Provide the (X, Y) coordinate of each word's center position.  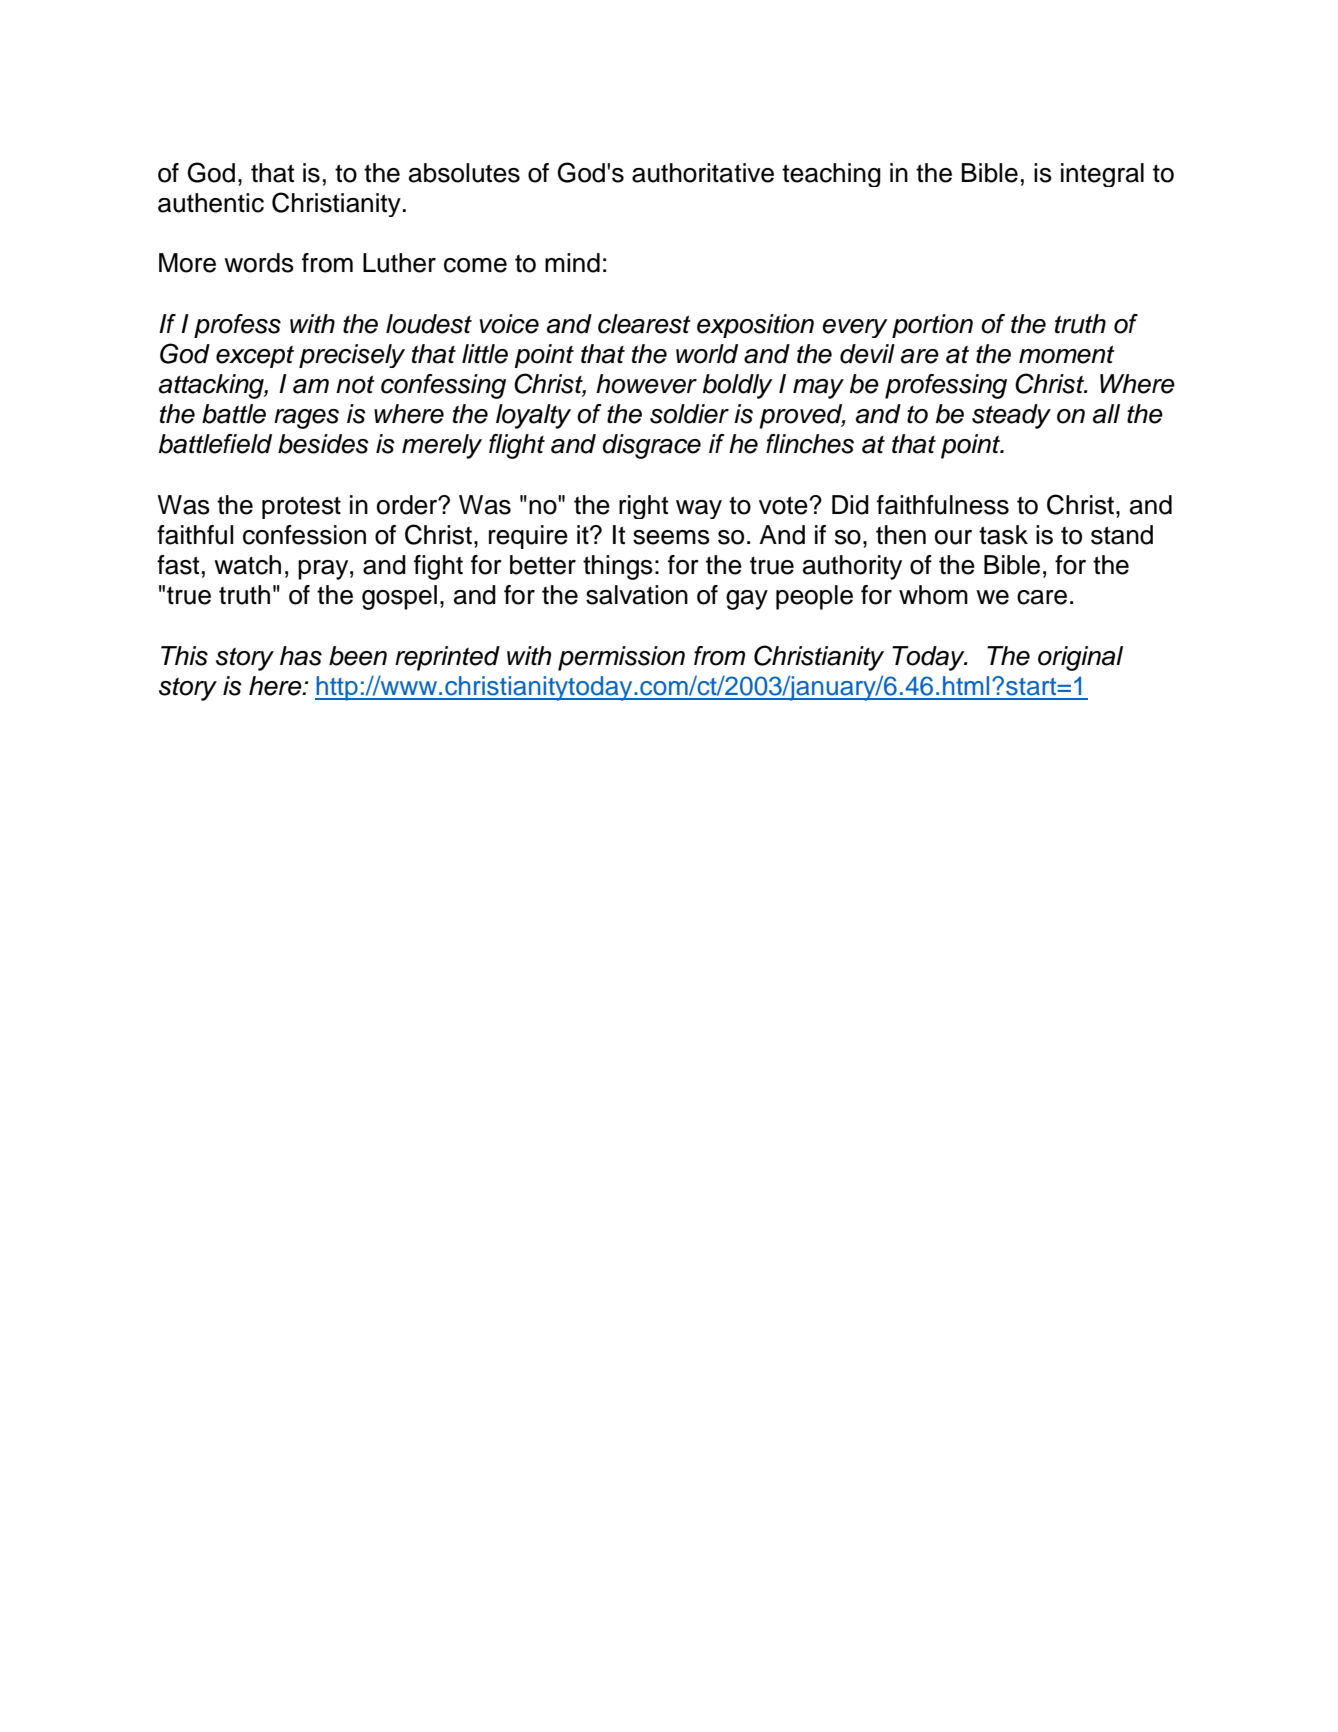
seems (671, 537)
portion (932, 326)
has (301, 656)
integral (1102, 175)
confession (304, 535)
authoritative (703, 173)
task (1003, 535)
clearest (644, 324)
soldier (689, 414)
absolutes (464, 173)
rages (306, 419)
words (259, 263)
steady (1011, 416)
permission (621, 658)
